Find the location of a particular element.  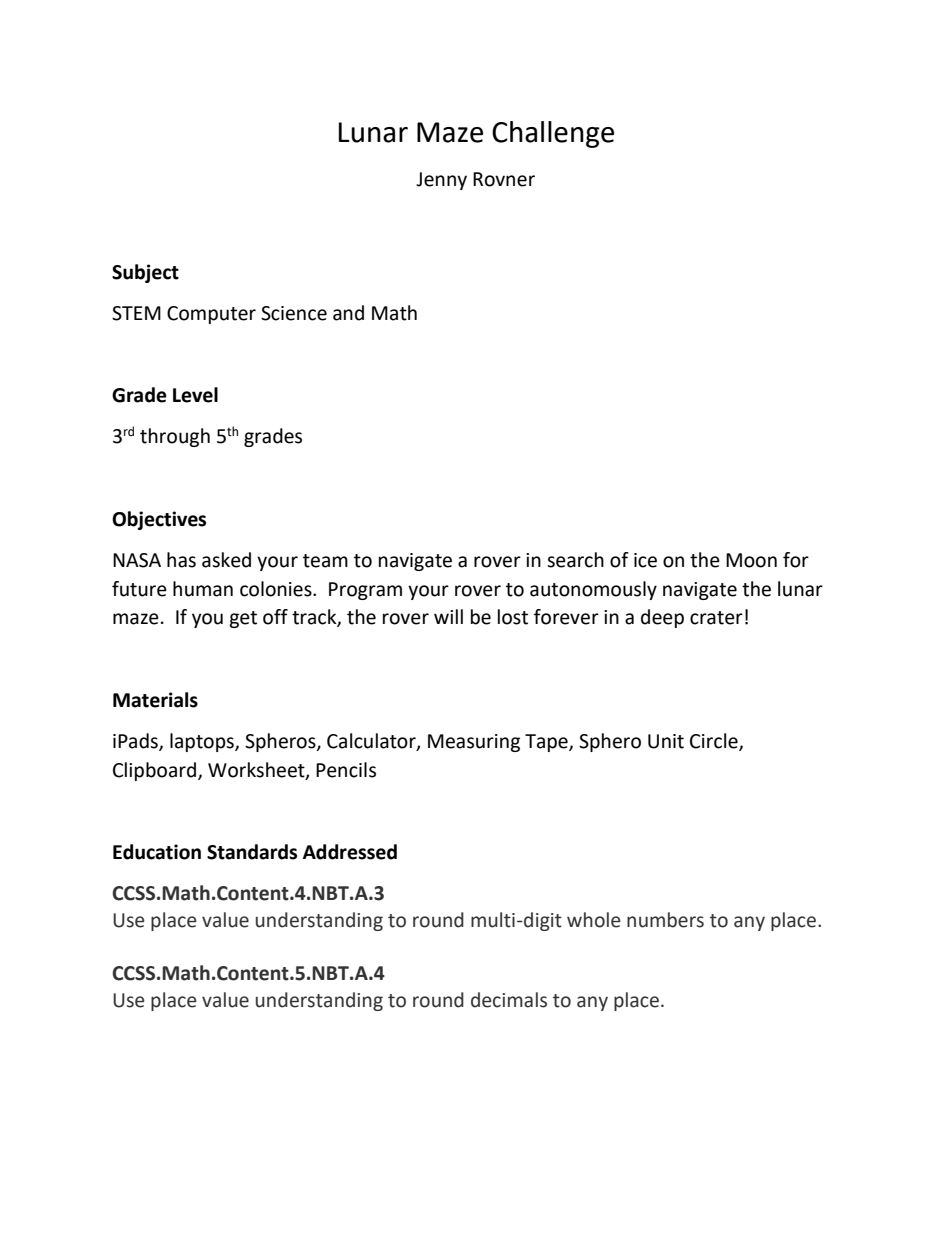

Materials is located at coordinates (155, 700).
